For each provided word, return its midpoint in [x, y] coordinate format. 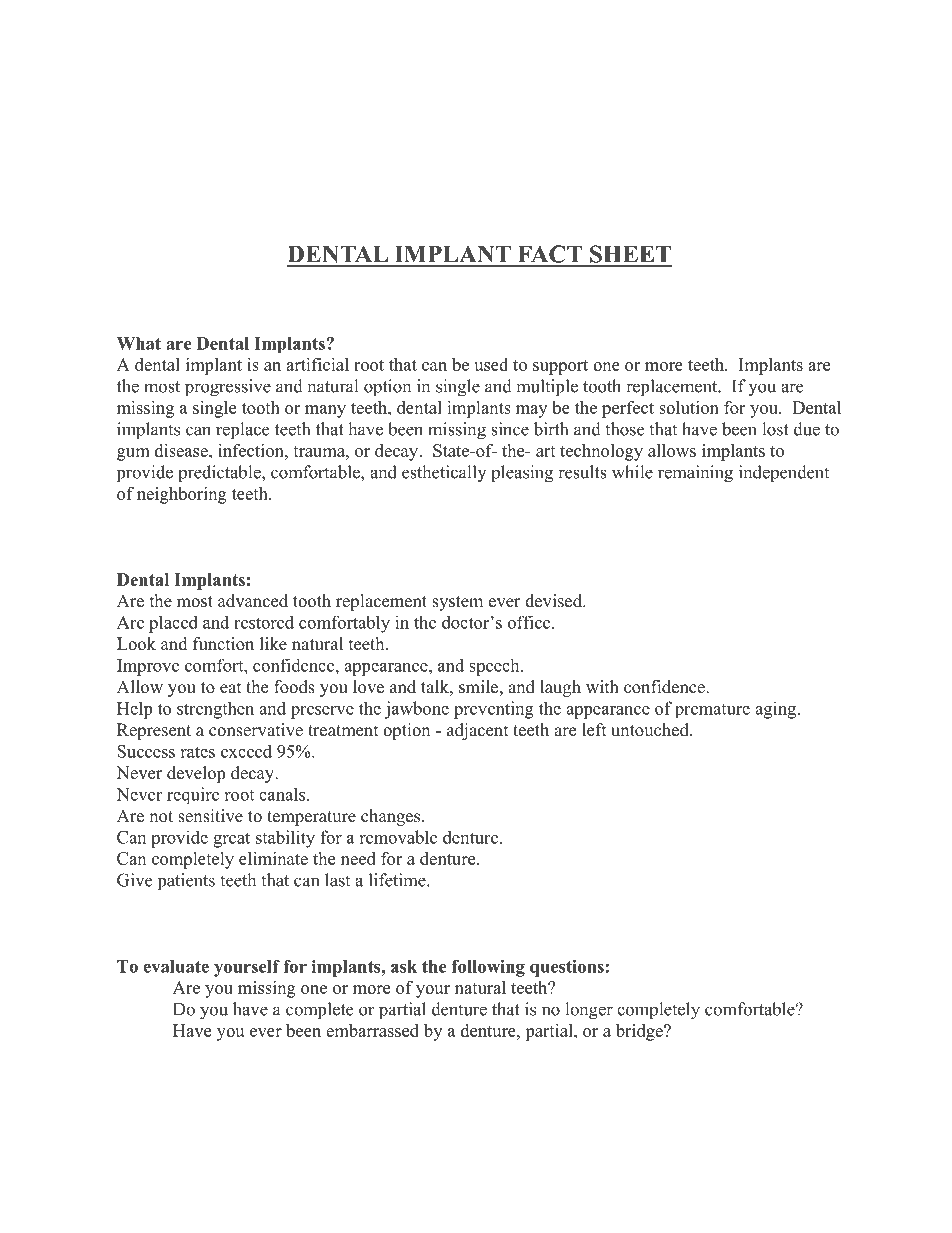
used [491, 364]
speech [495, 667]
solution [689, 407]
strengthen [215, 710]
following [488, 968]
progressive [228, 388]
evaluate [176, 966]
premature [712, 711]
